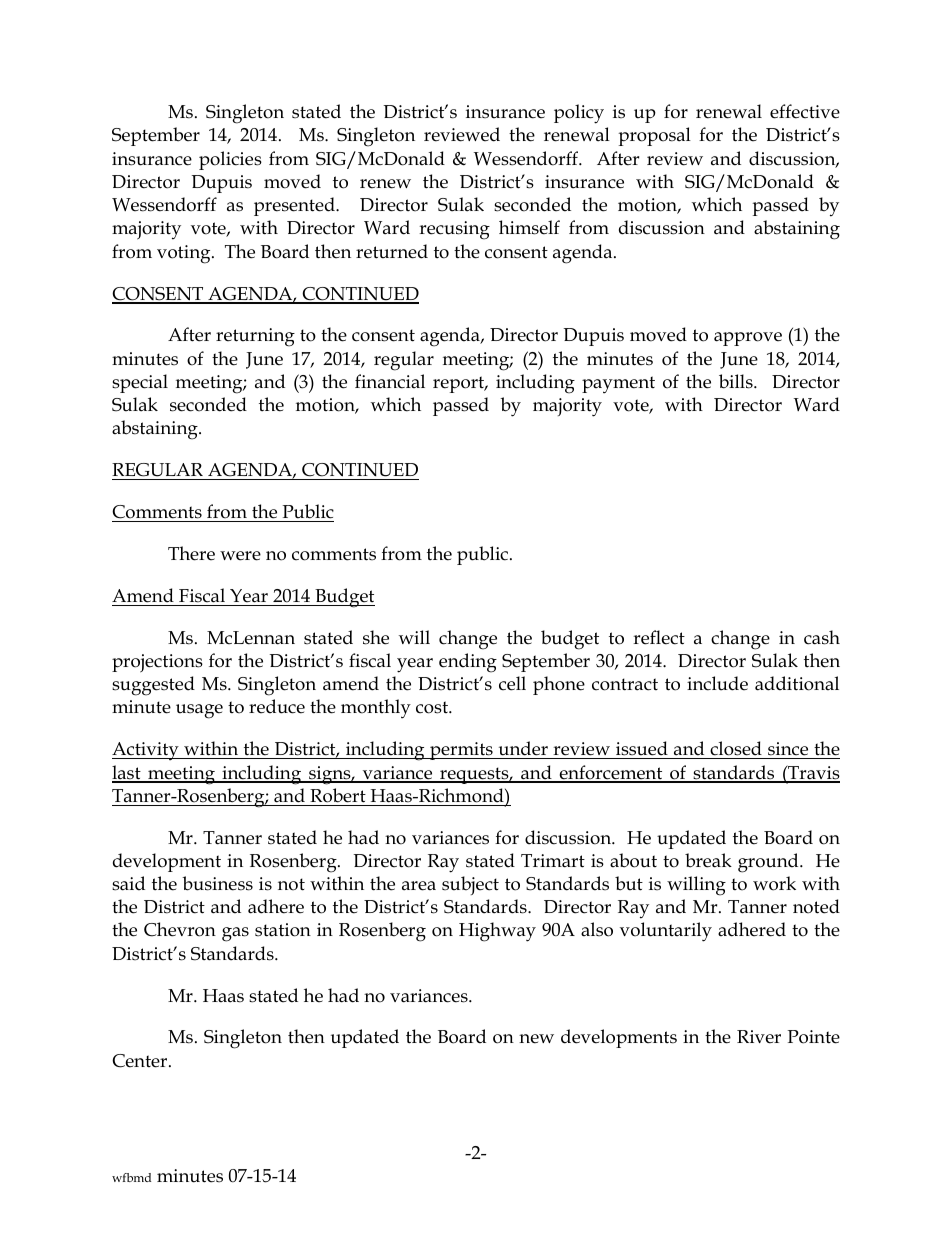 Image resolution: width=952 pixels, height=1233 pixels. I want to click on effective, so click(805, 111).
